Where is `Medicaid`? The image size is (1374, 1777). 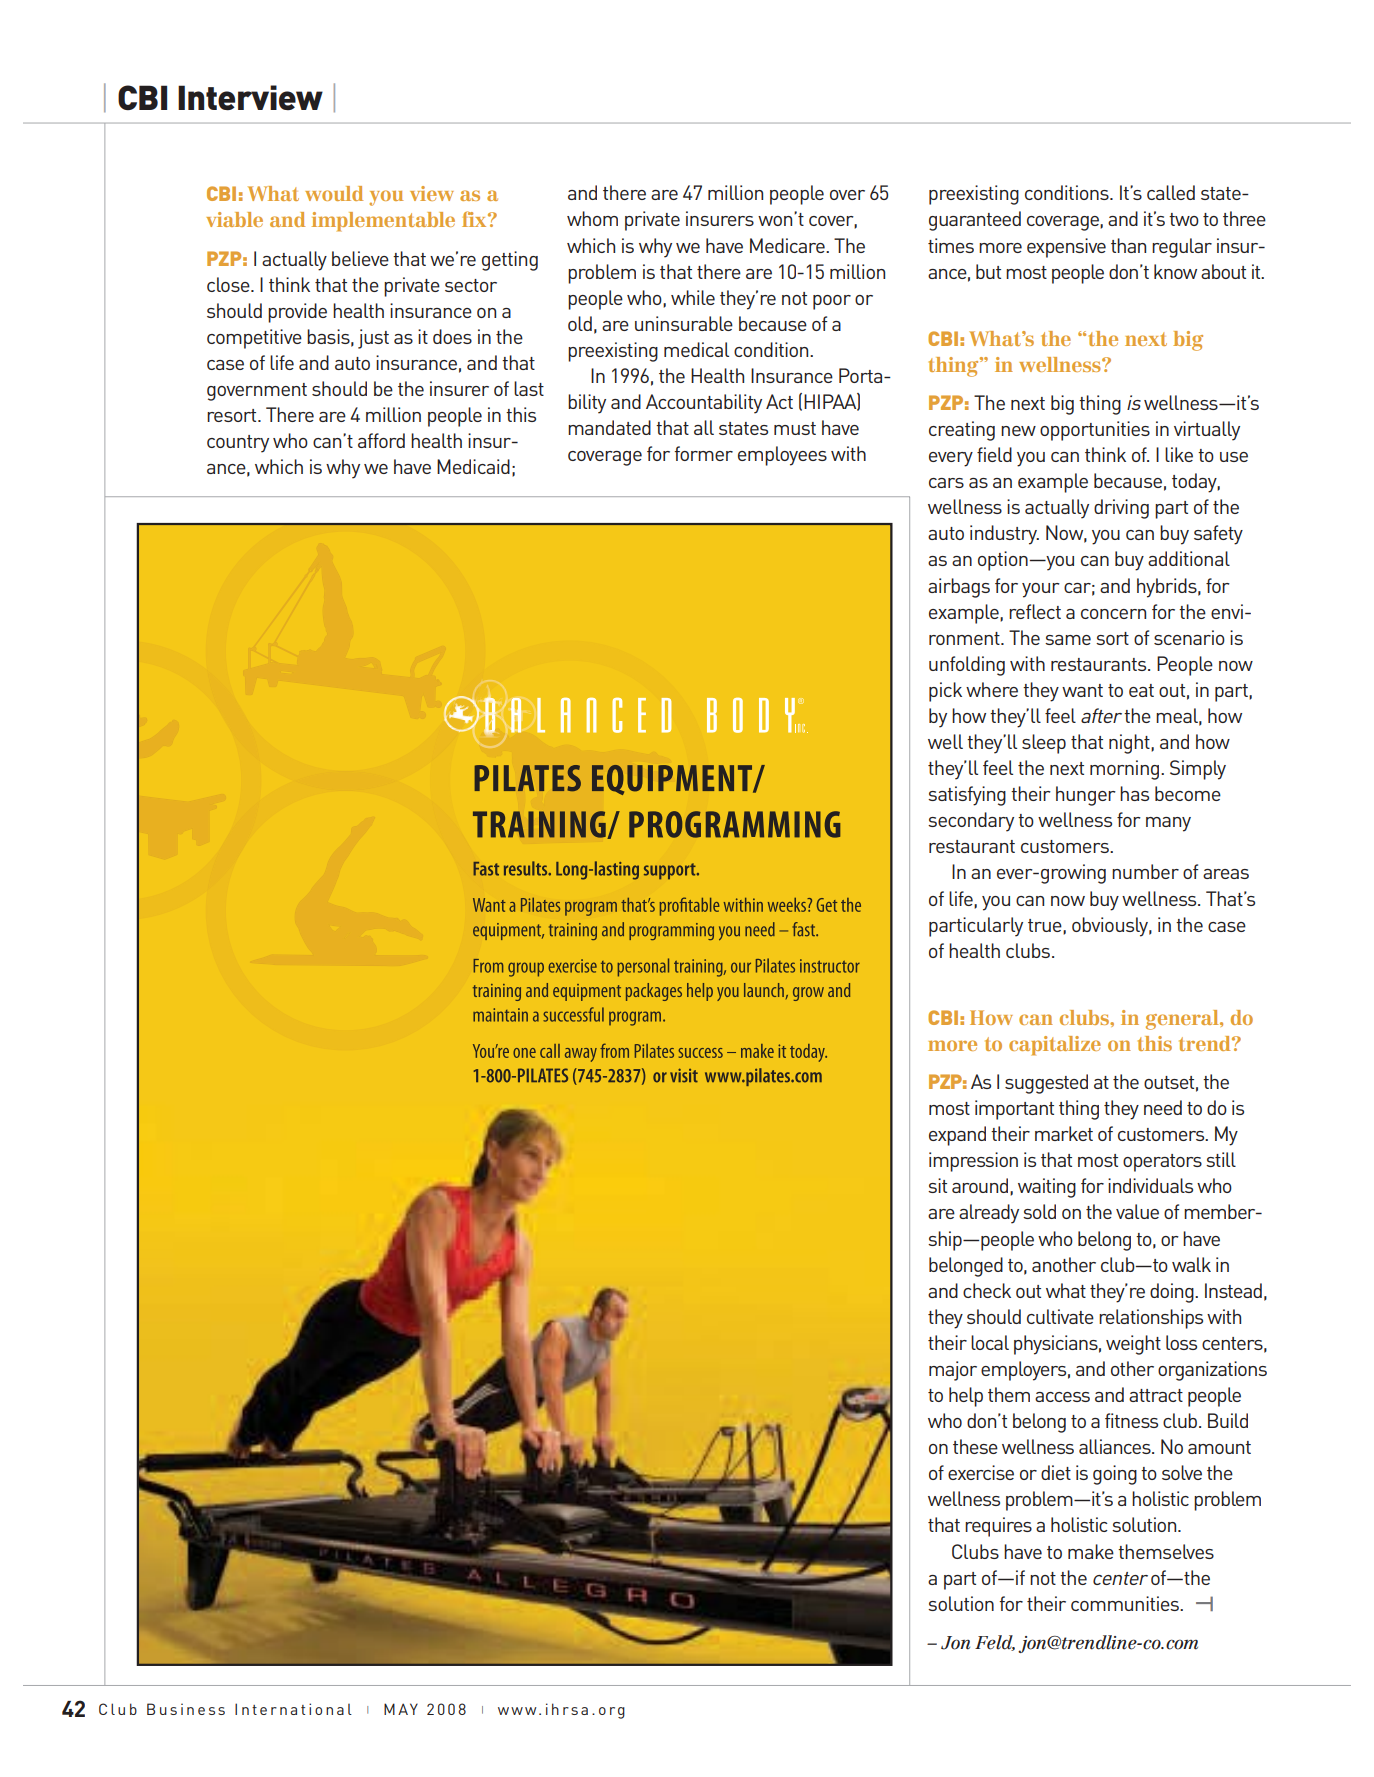 Medicaid is located at coordinates (473, 466).
